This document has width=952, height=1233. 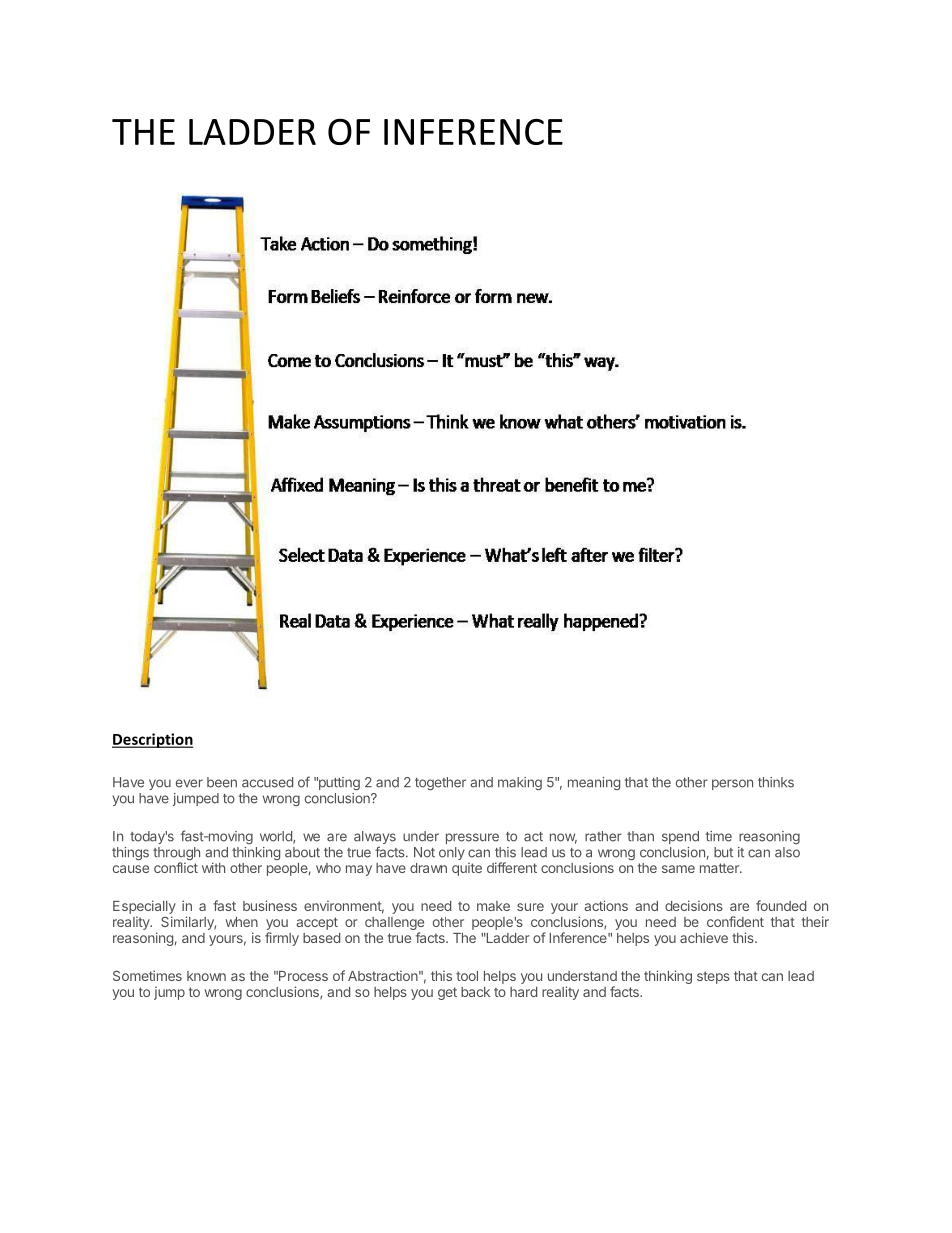 I want to click on known, so click(x=206, y=976).
